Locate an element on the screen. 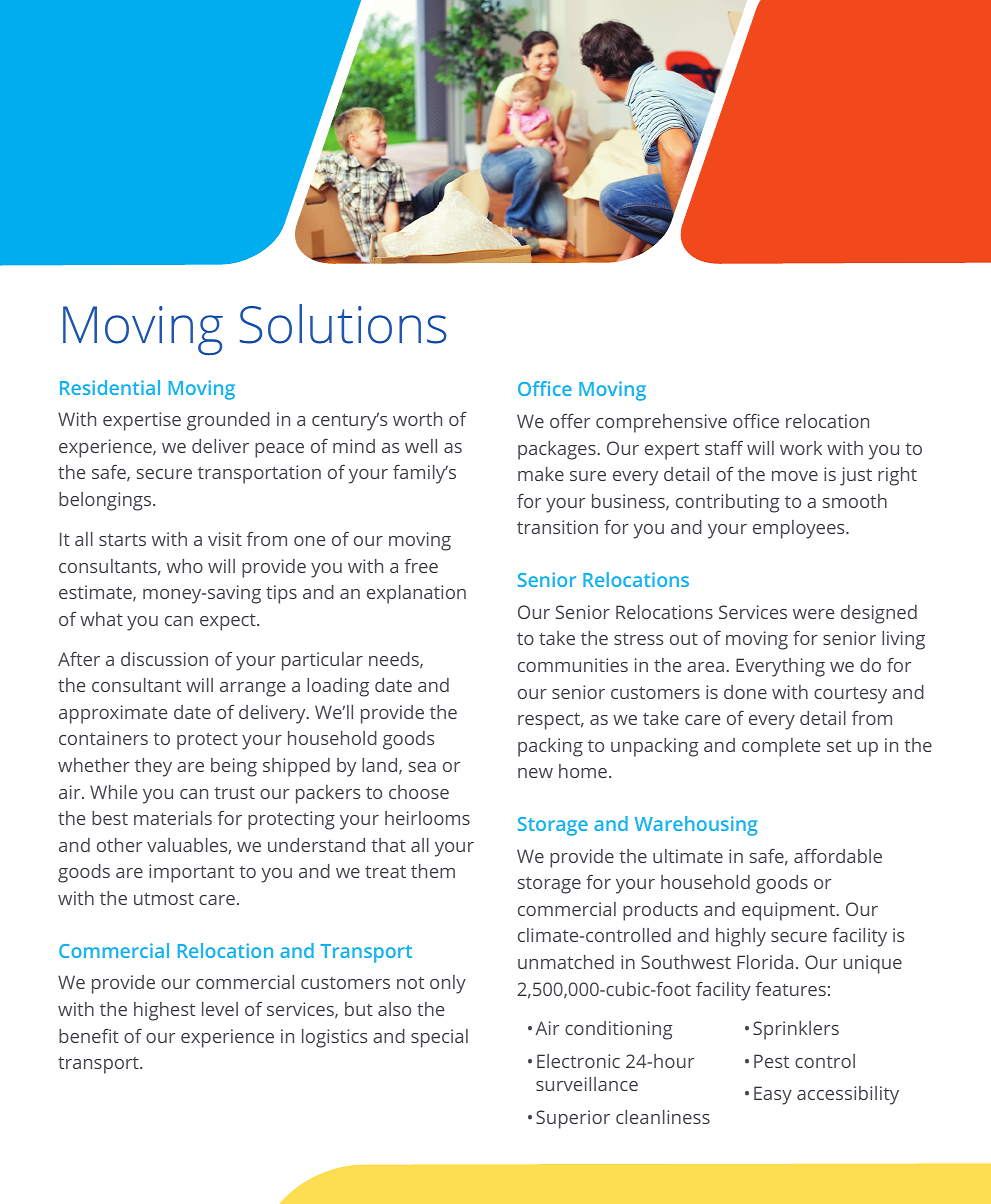 The image size is (991, 1204). Solutions is located at coordinates (343, 324).
